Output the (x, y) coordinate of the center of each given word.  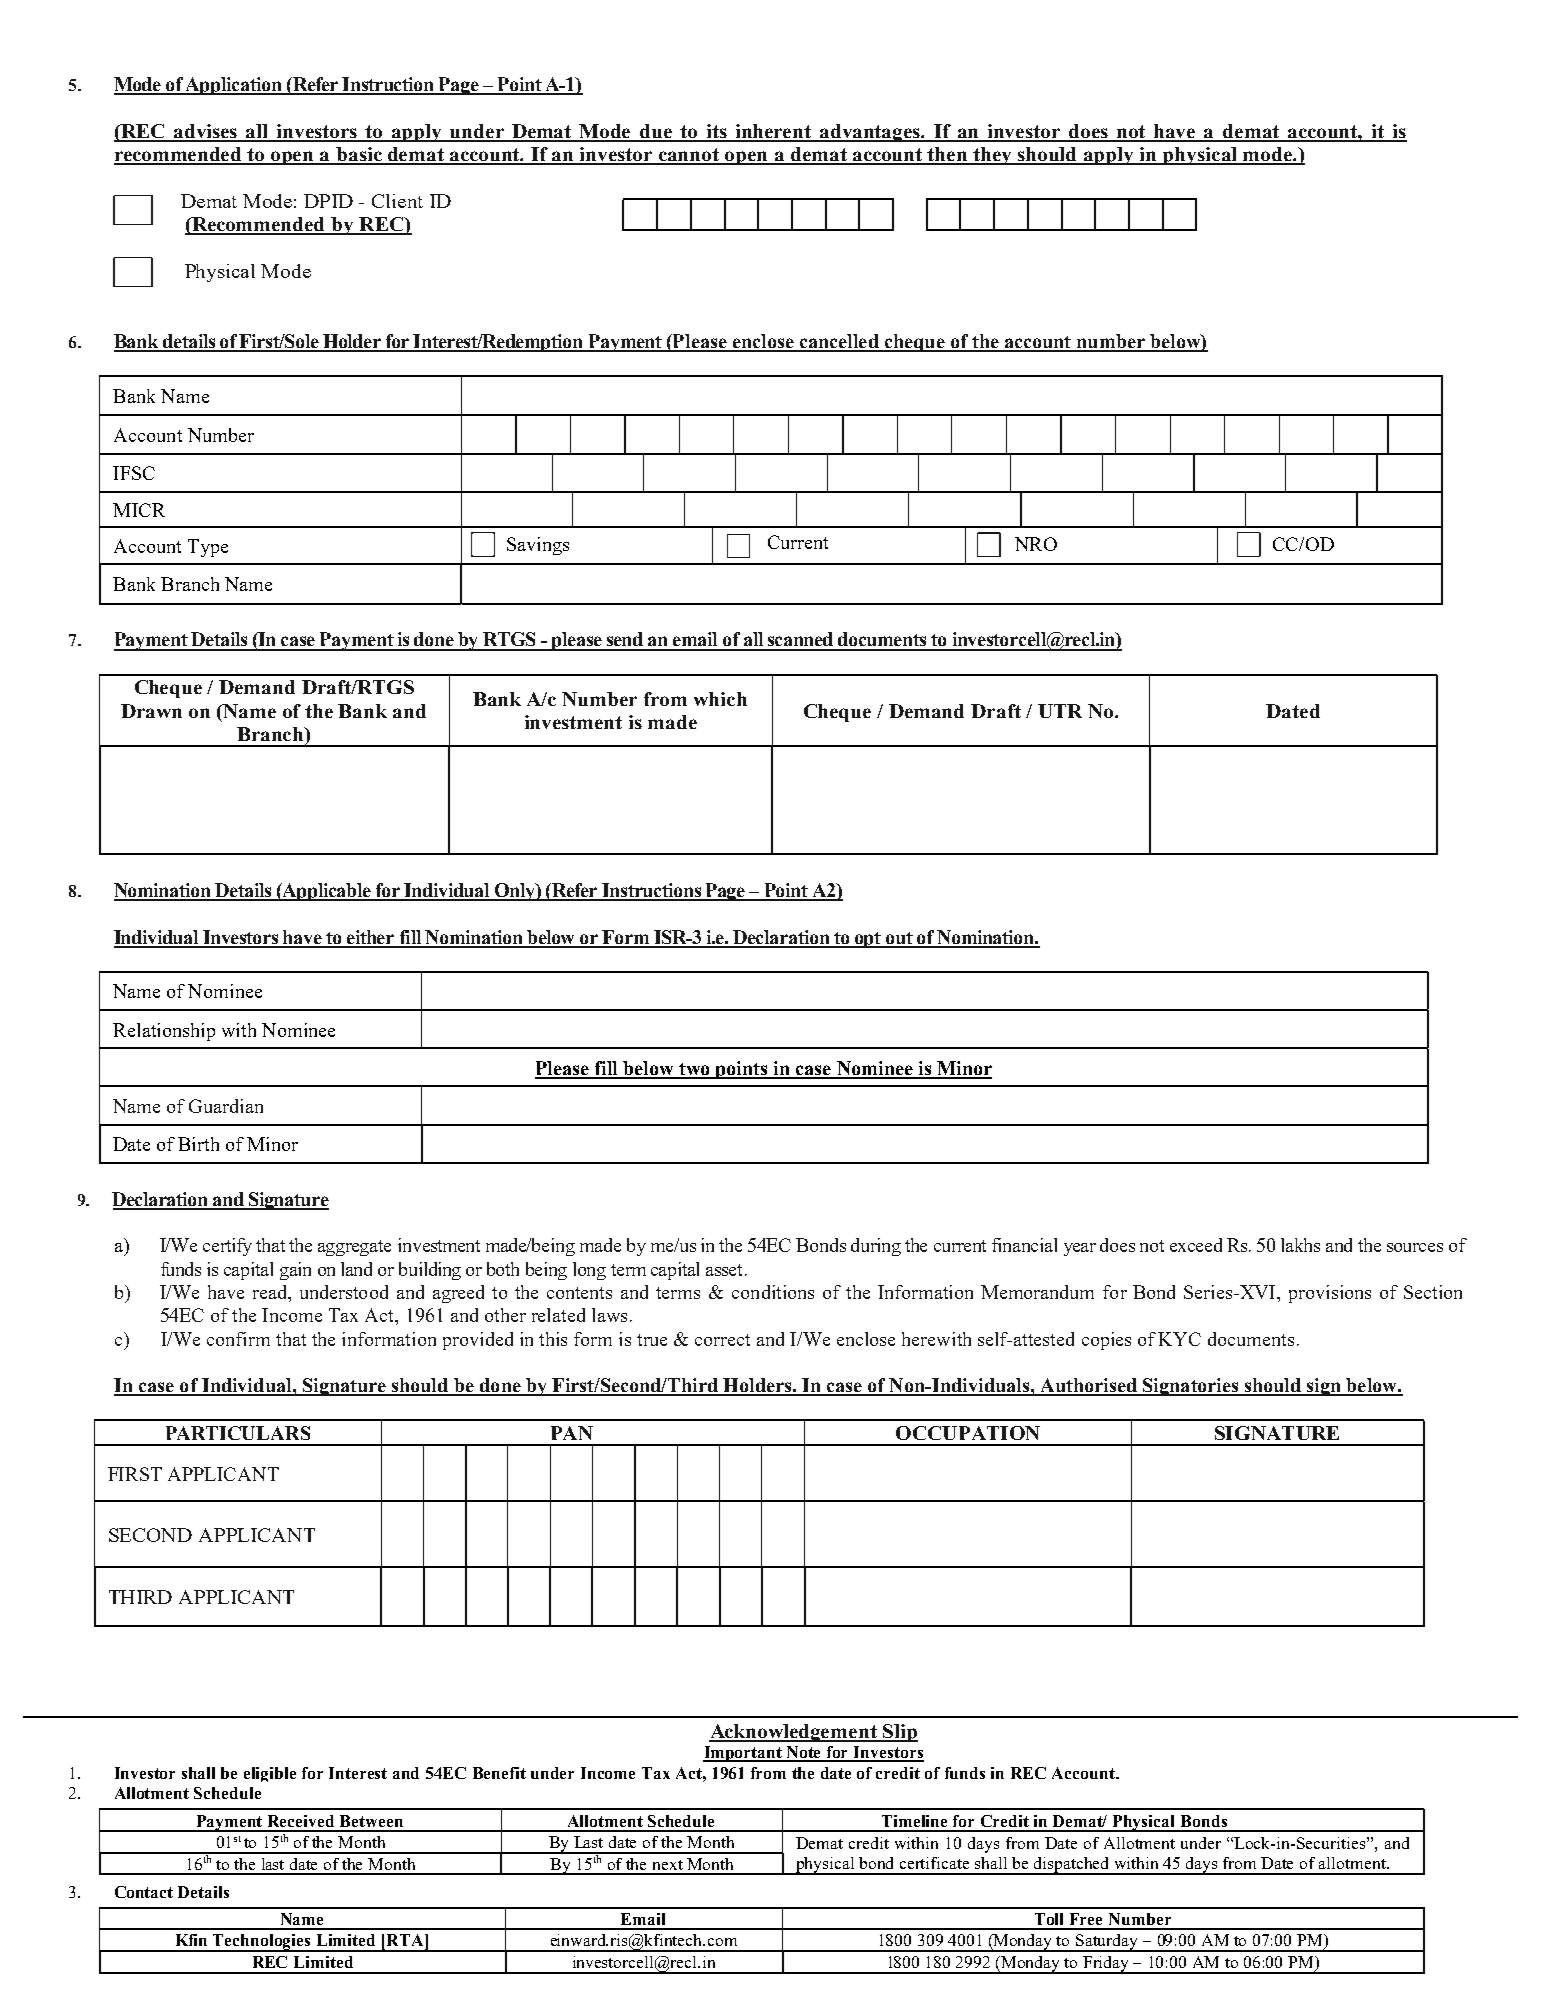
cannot (689, 156)
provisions (1330, 1294)
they (993, 156)
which (720, 699)
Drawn (151, 711)
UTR (1060, 711)
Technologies (263, 1943)
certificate (934, 1863)
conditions (773, 1292)
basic (359, 155)
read (271, 1292)
